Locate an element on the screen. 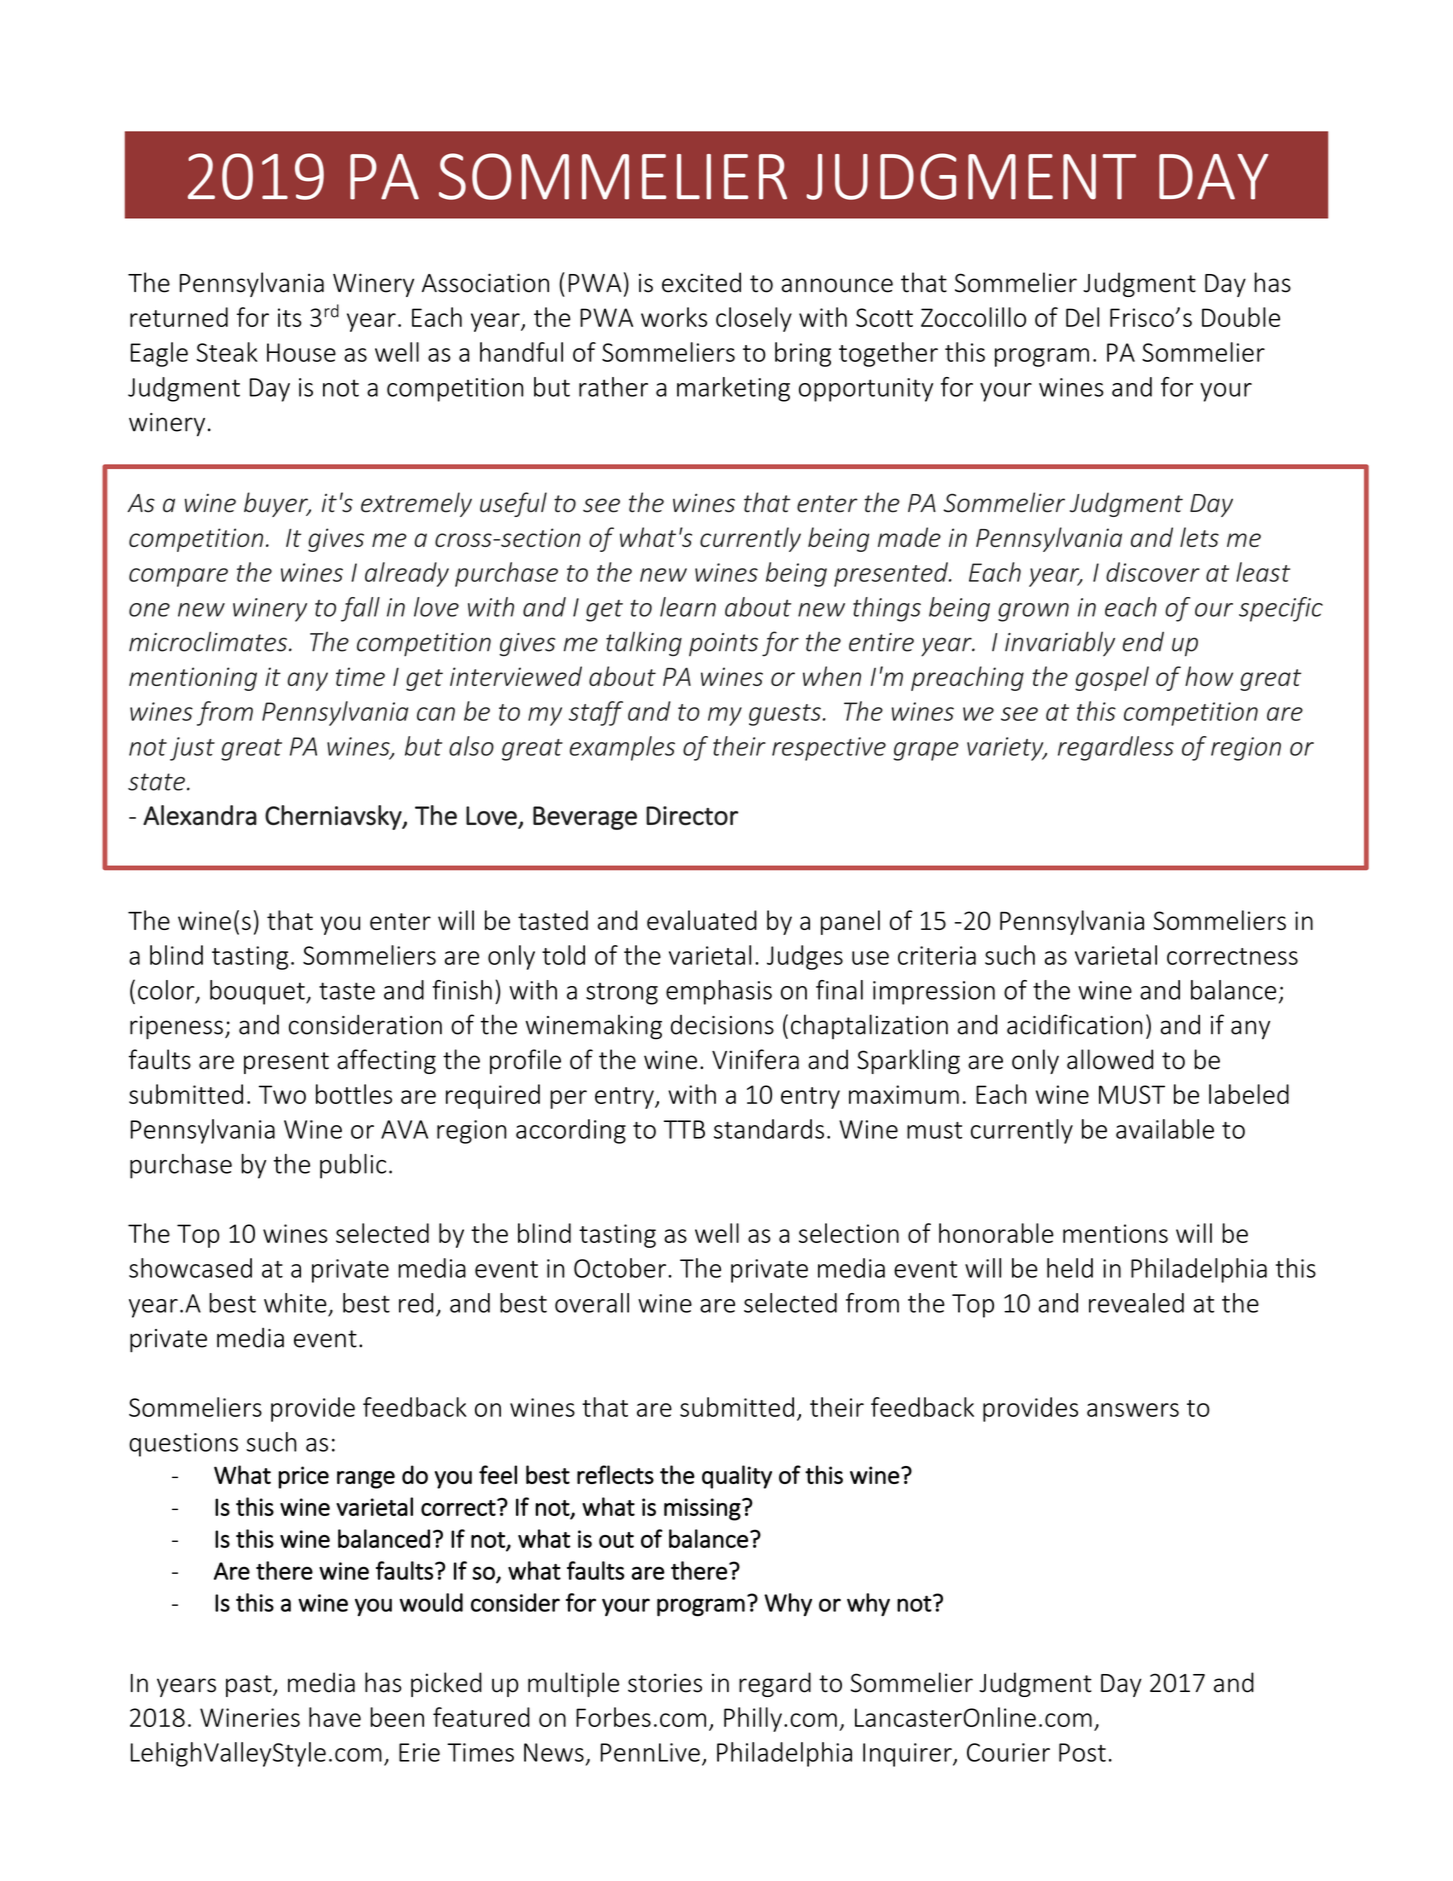 The image size is (1453, 1881). acidification is located at coordinates (1074, 1024).
